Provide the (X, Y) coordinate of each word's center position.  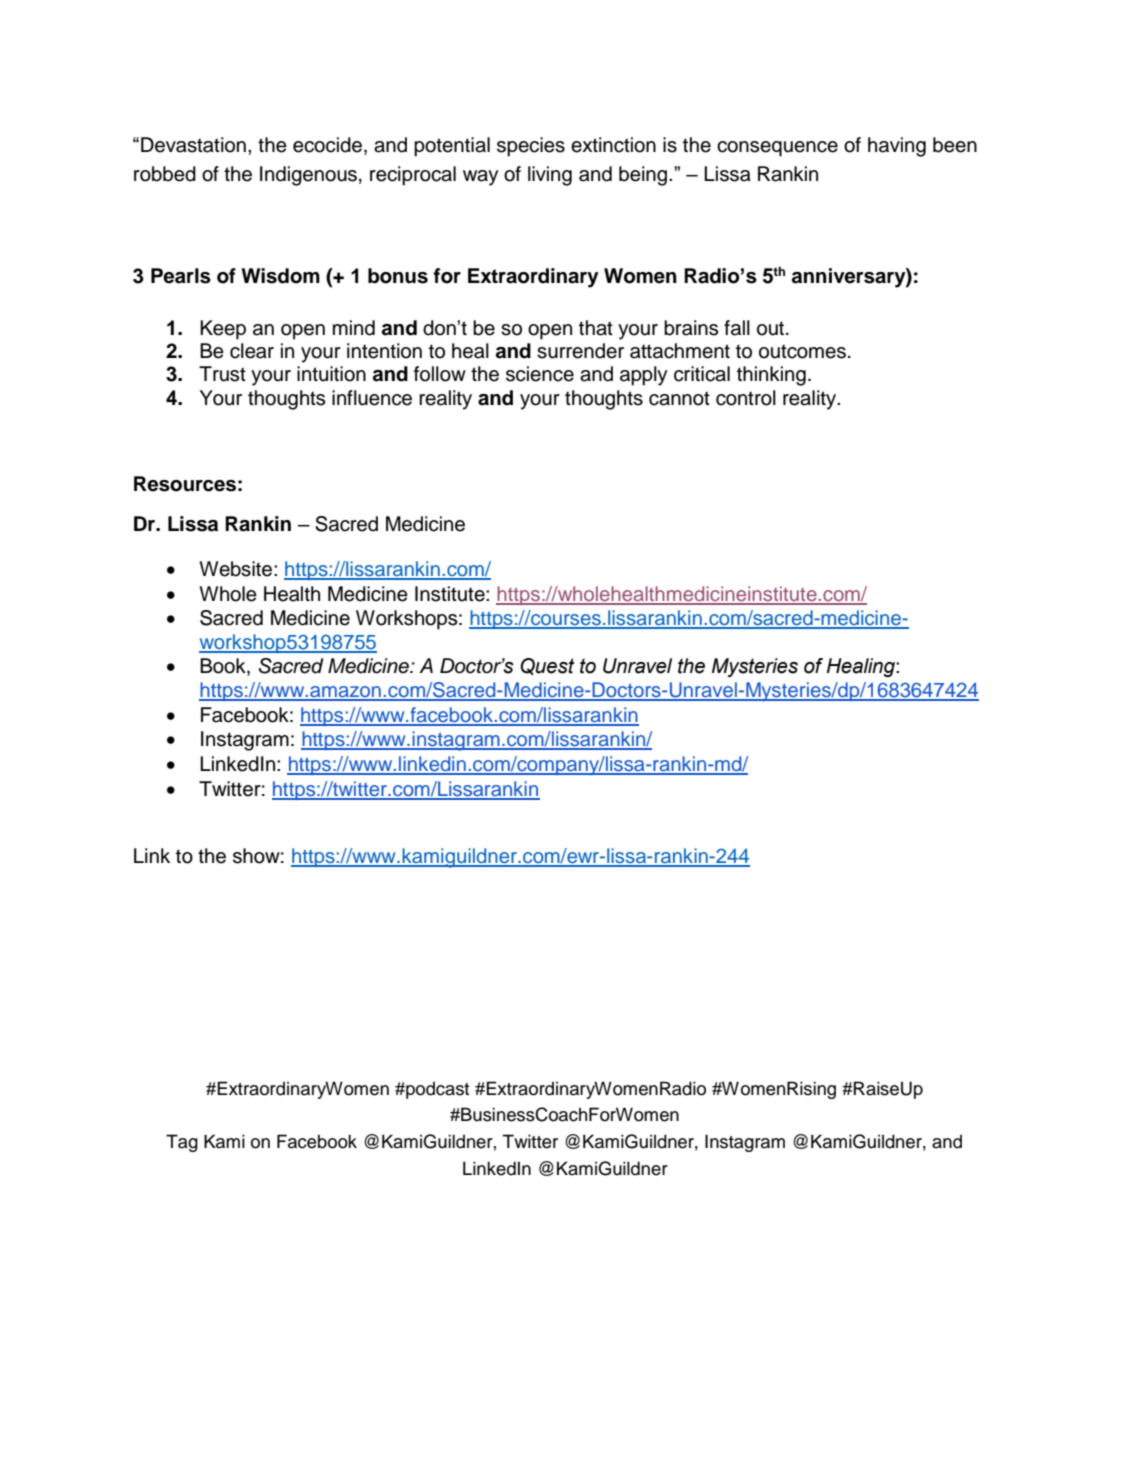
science (540, 374)
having (897, 147)
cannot (679, 398)
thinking (771, 376)
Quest (547, 667)
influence (372, 398)
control (746, 398)
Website (237, 569)
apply (643, 376)
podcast (436, 1090)
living (550, 176)
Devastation (193, 145)
